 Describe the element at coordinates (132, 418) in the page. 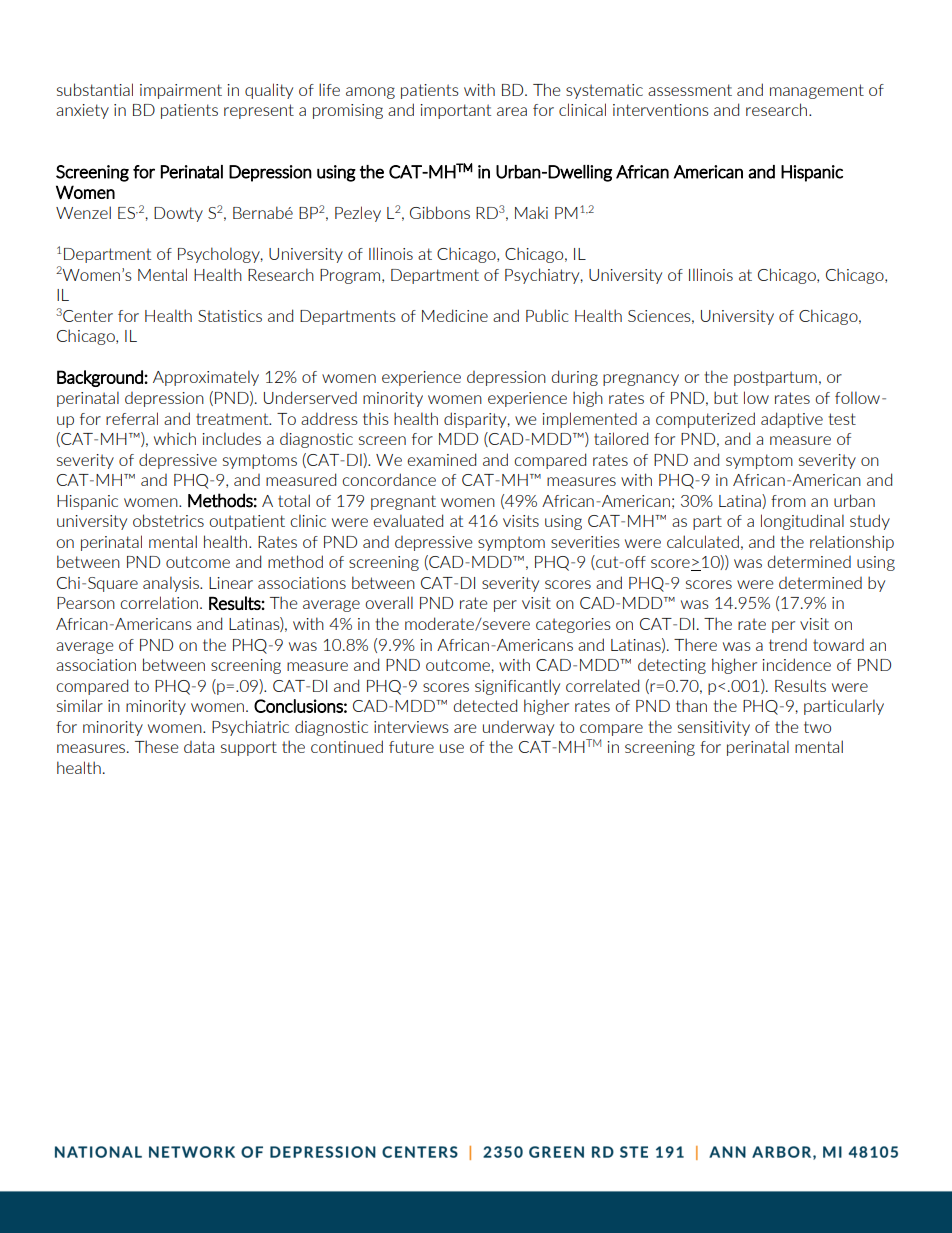

I see `referral` at that location.
